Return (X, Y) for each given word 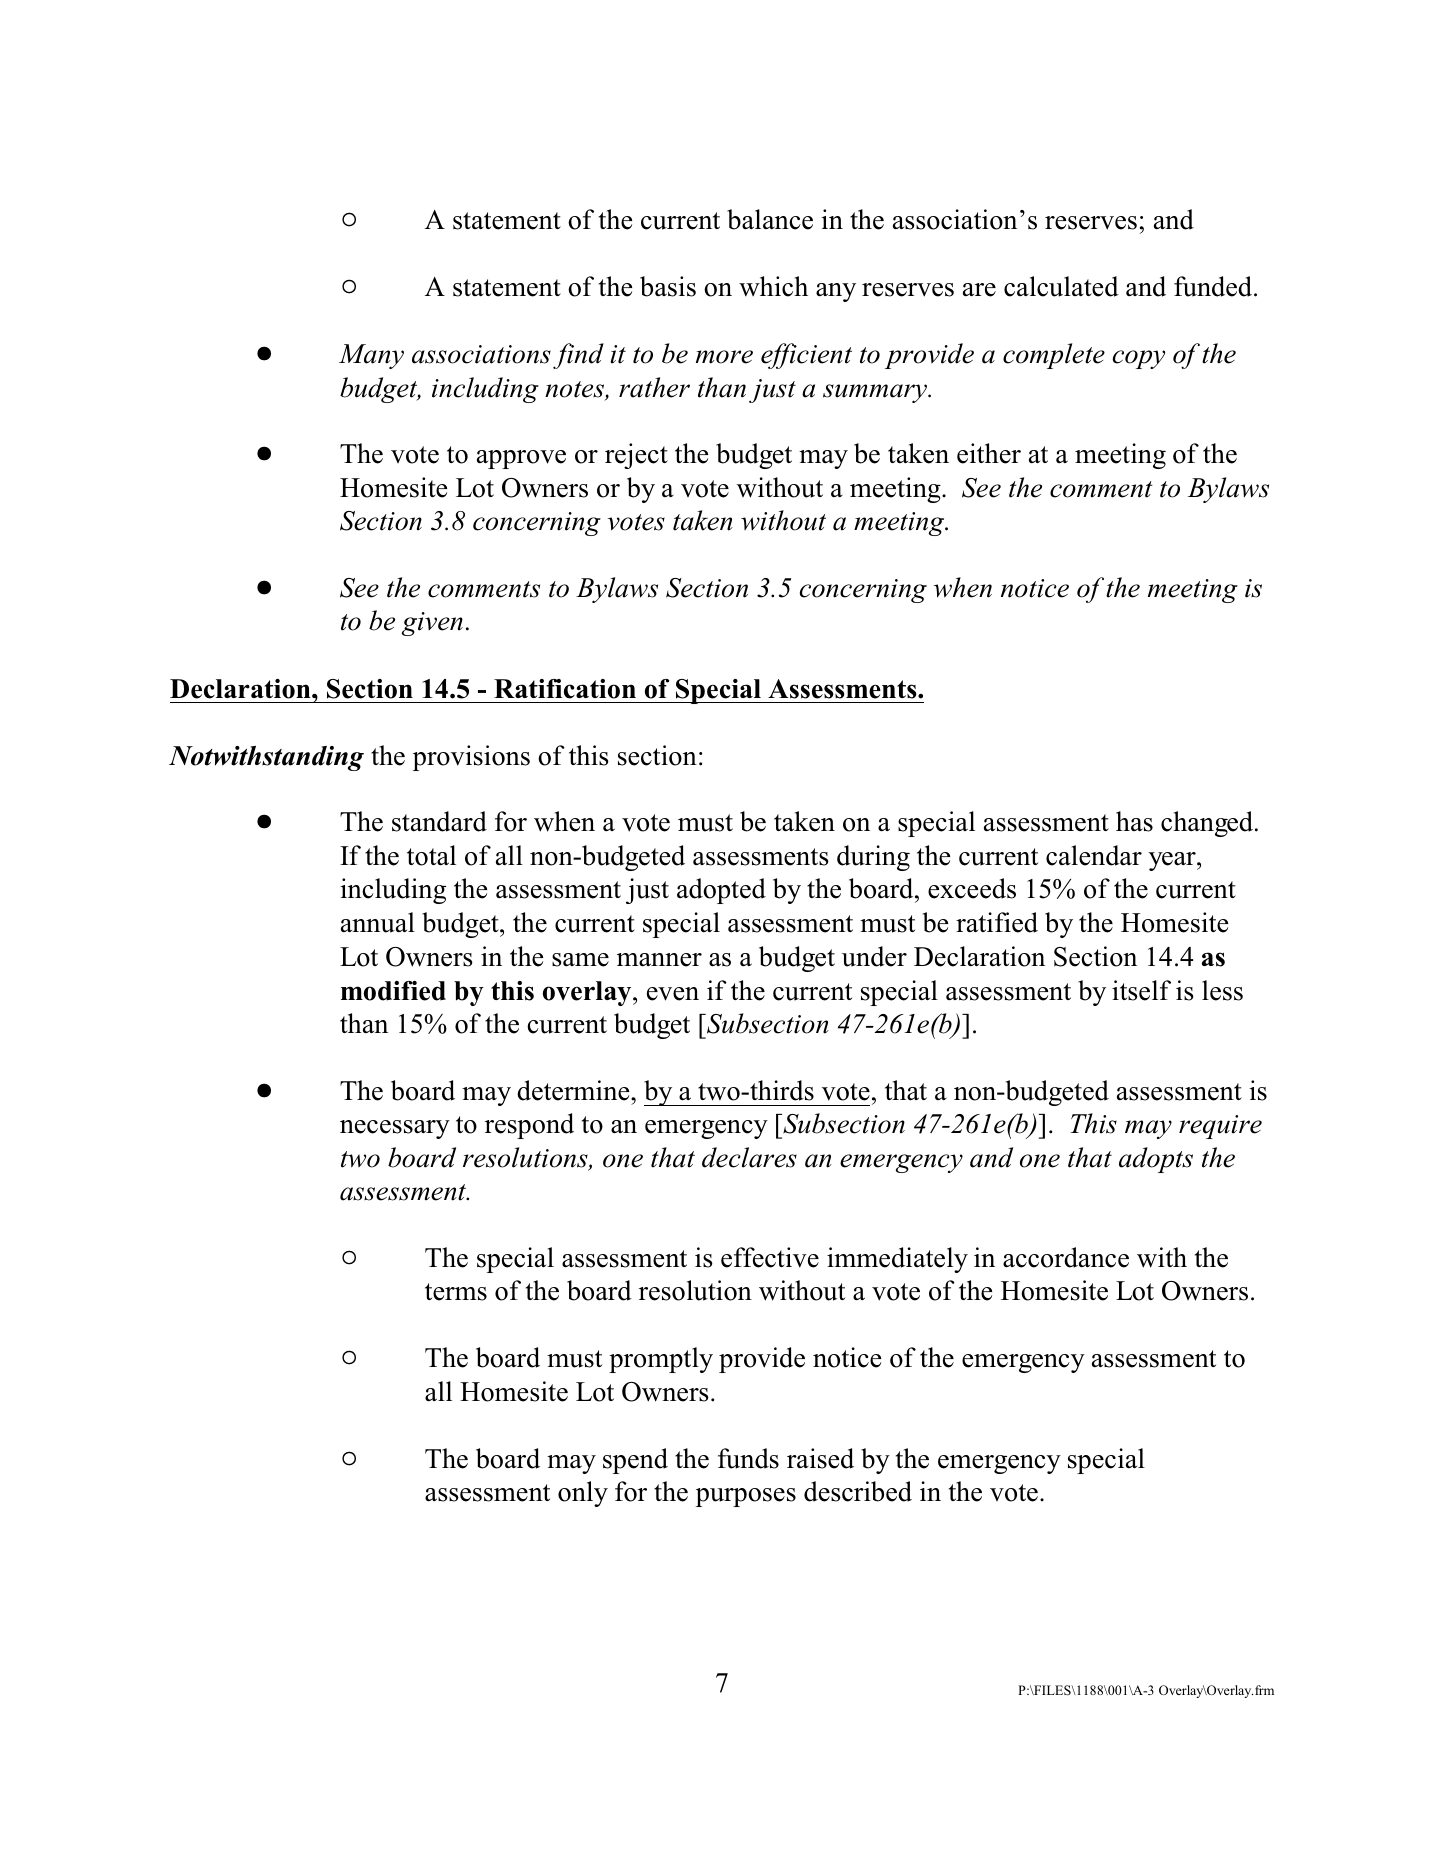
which (773, 286)
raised (820, 1458)
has (1134, 821)
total (431, 855)
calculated (1061, 286)
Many (371, 356)
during (873, 858)
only (583, 1494)
